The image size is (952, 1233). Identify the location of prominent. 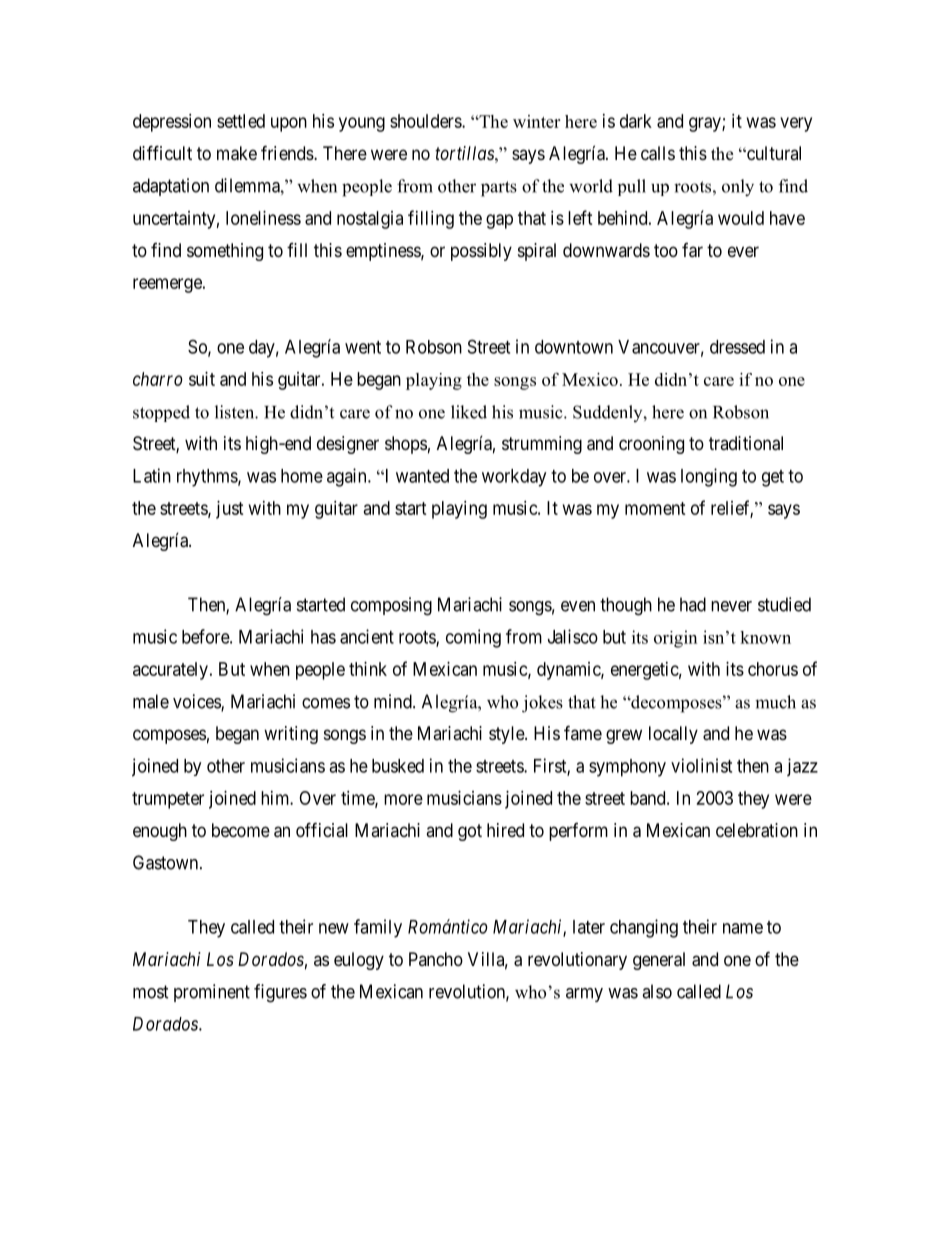
(212, 993).
